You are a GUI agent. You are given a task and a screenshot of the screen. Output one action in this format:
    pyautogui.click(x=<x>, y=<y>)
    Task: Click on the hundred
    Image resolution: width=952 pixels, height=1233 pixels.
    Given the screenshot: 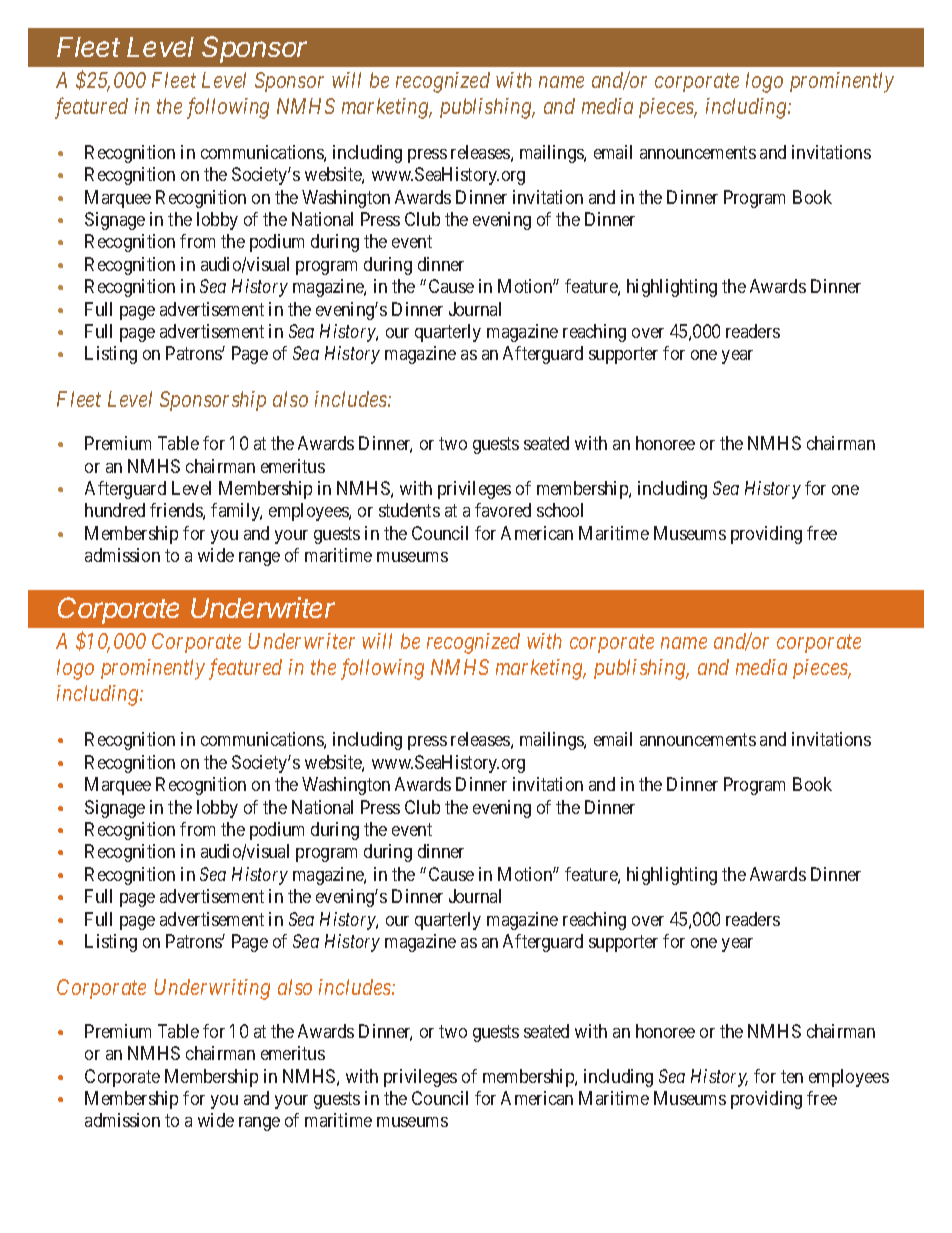 What is the action you would take?
    pyautogui.click(x=115, y=510)
